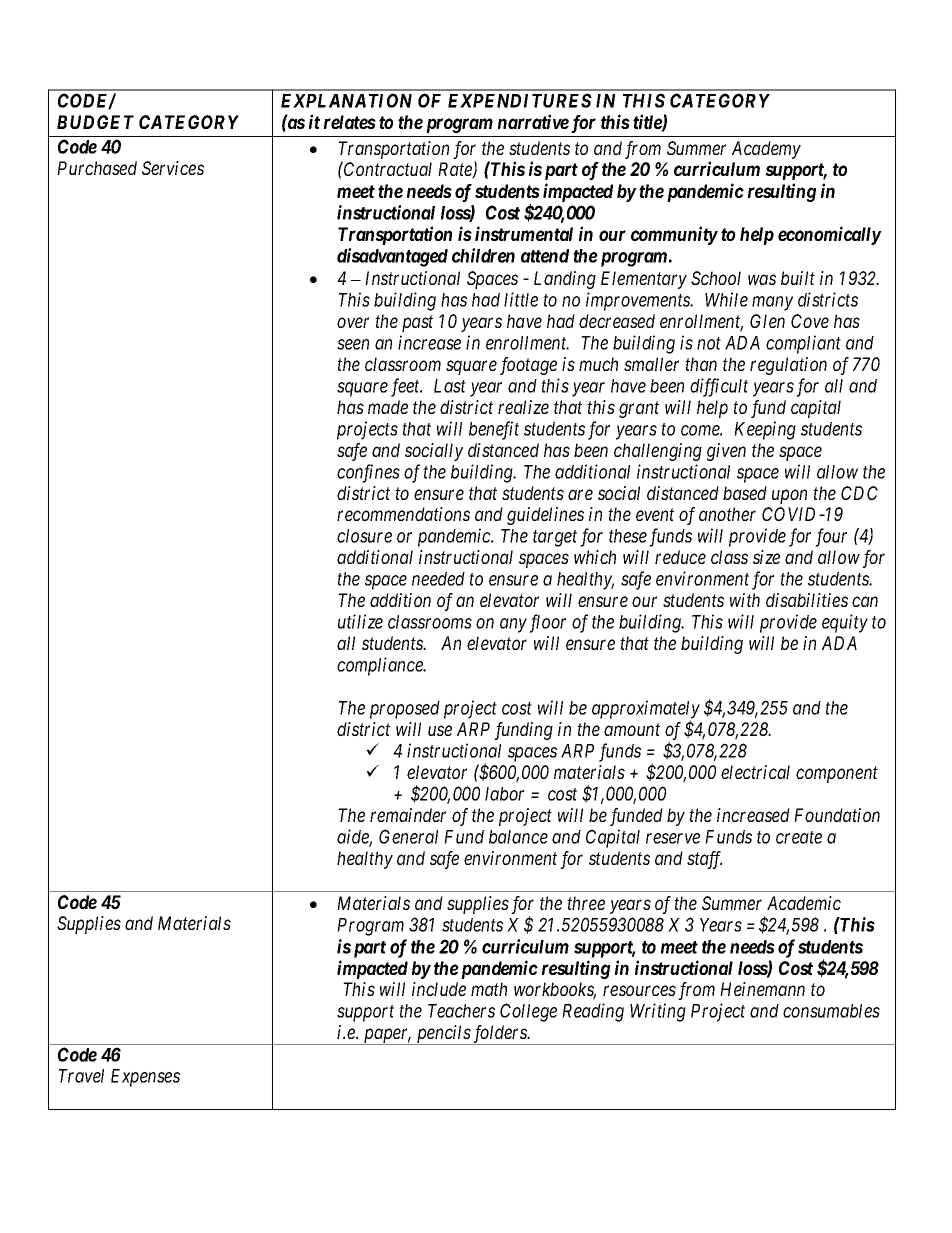 This document has width=952, height=1233. I want to click on labor, so click(504, 794).
